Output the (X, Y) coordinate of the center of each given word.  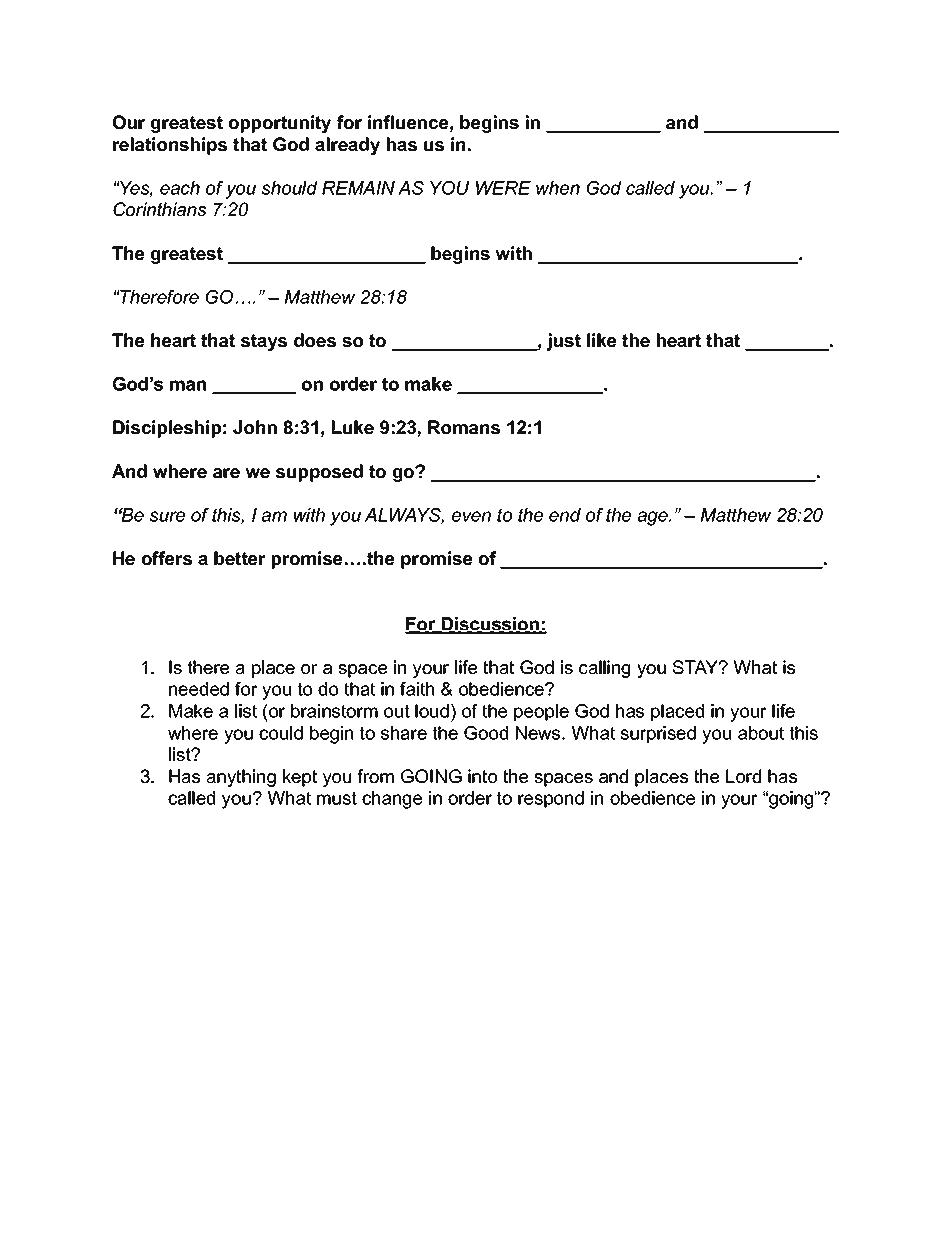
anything (241, 778)
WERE (503, 188)
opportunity (279, 124)
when (558, 188)
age (654, 518)
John (255, 427)
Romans (464, 427)
